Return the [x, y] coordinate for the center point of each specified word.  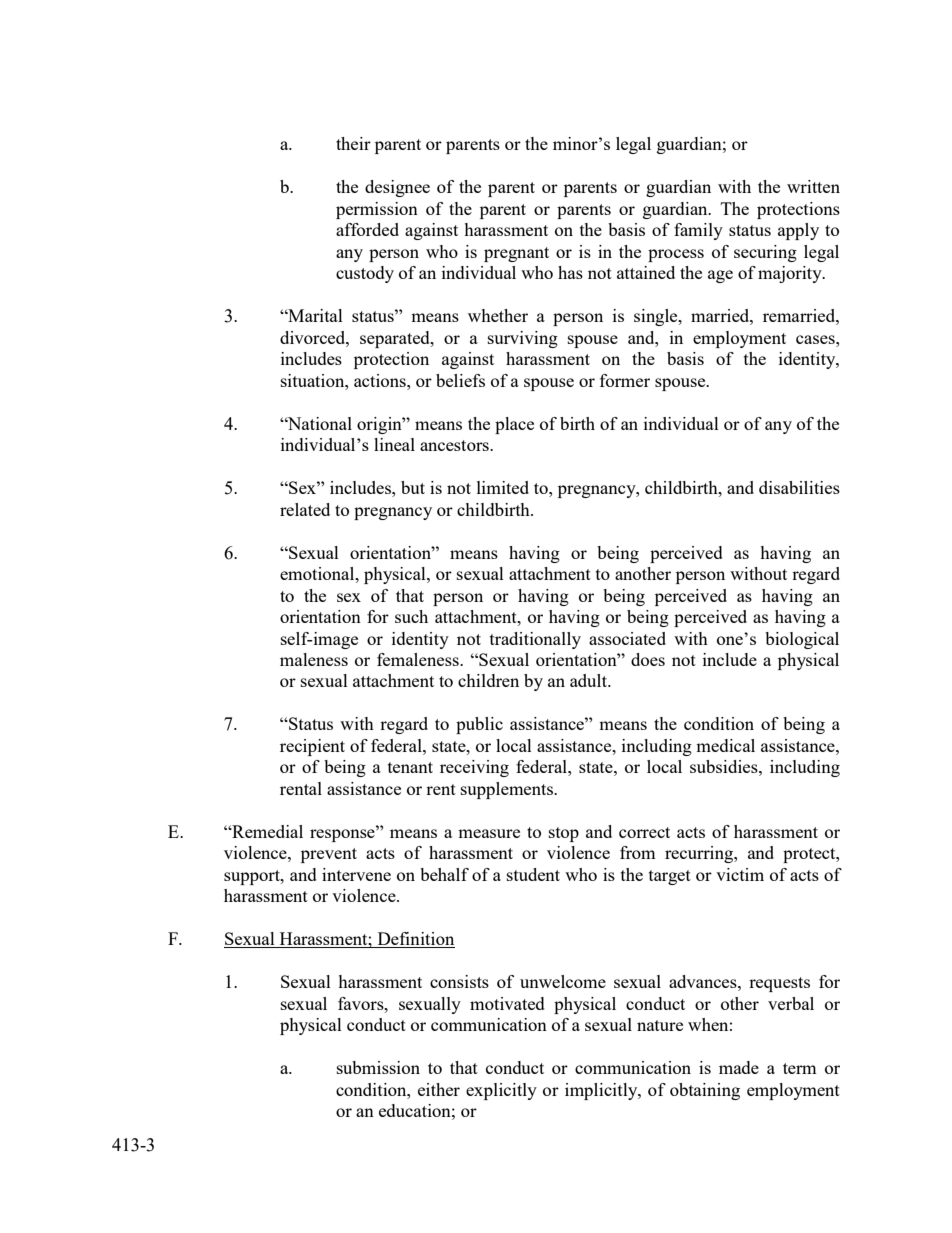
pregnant [516, 254]
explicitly [501, 1091]
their [353, 143]
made [739, 1067]
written [813, 186]
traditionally [535, 640]
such [411, 616]
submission [378, 1067]
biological [802, 640]
